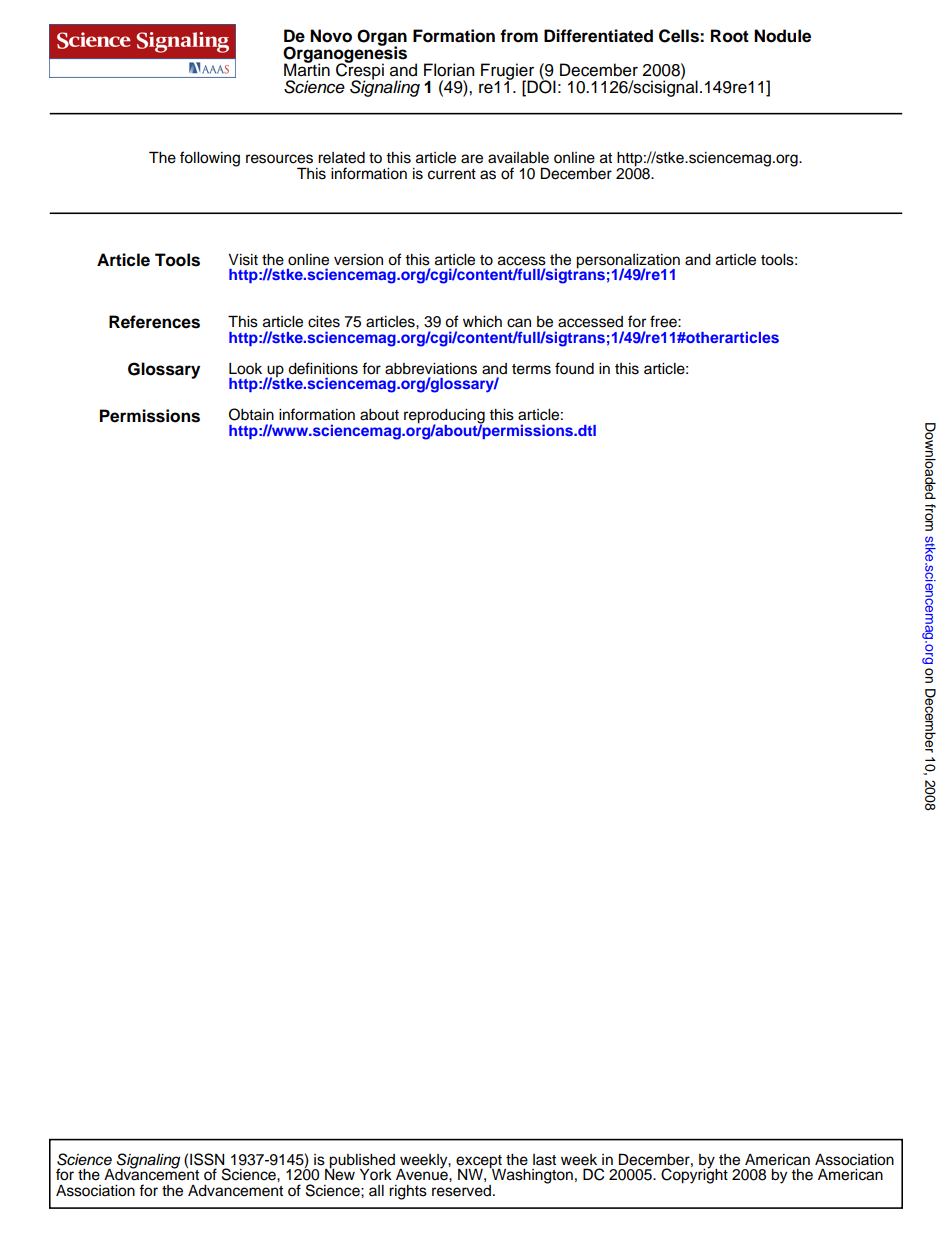 This screenshot has height=1233, width=952. What do you see at coordinates (251, 414) in the screenshot?
I see `Obtain` at bounding box center [251, 414].
